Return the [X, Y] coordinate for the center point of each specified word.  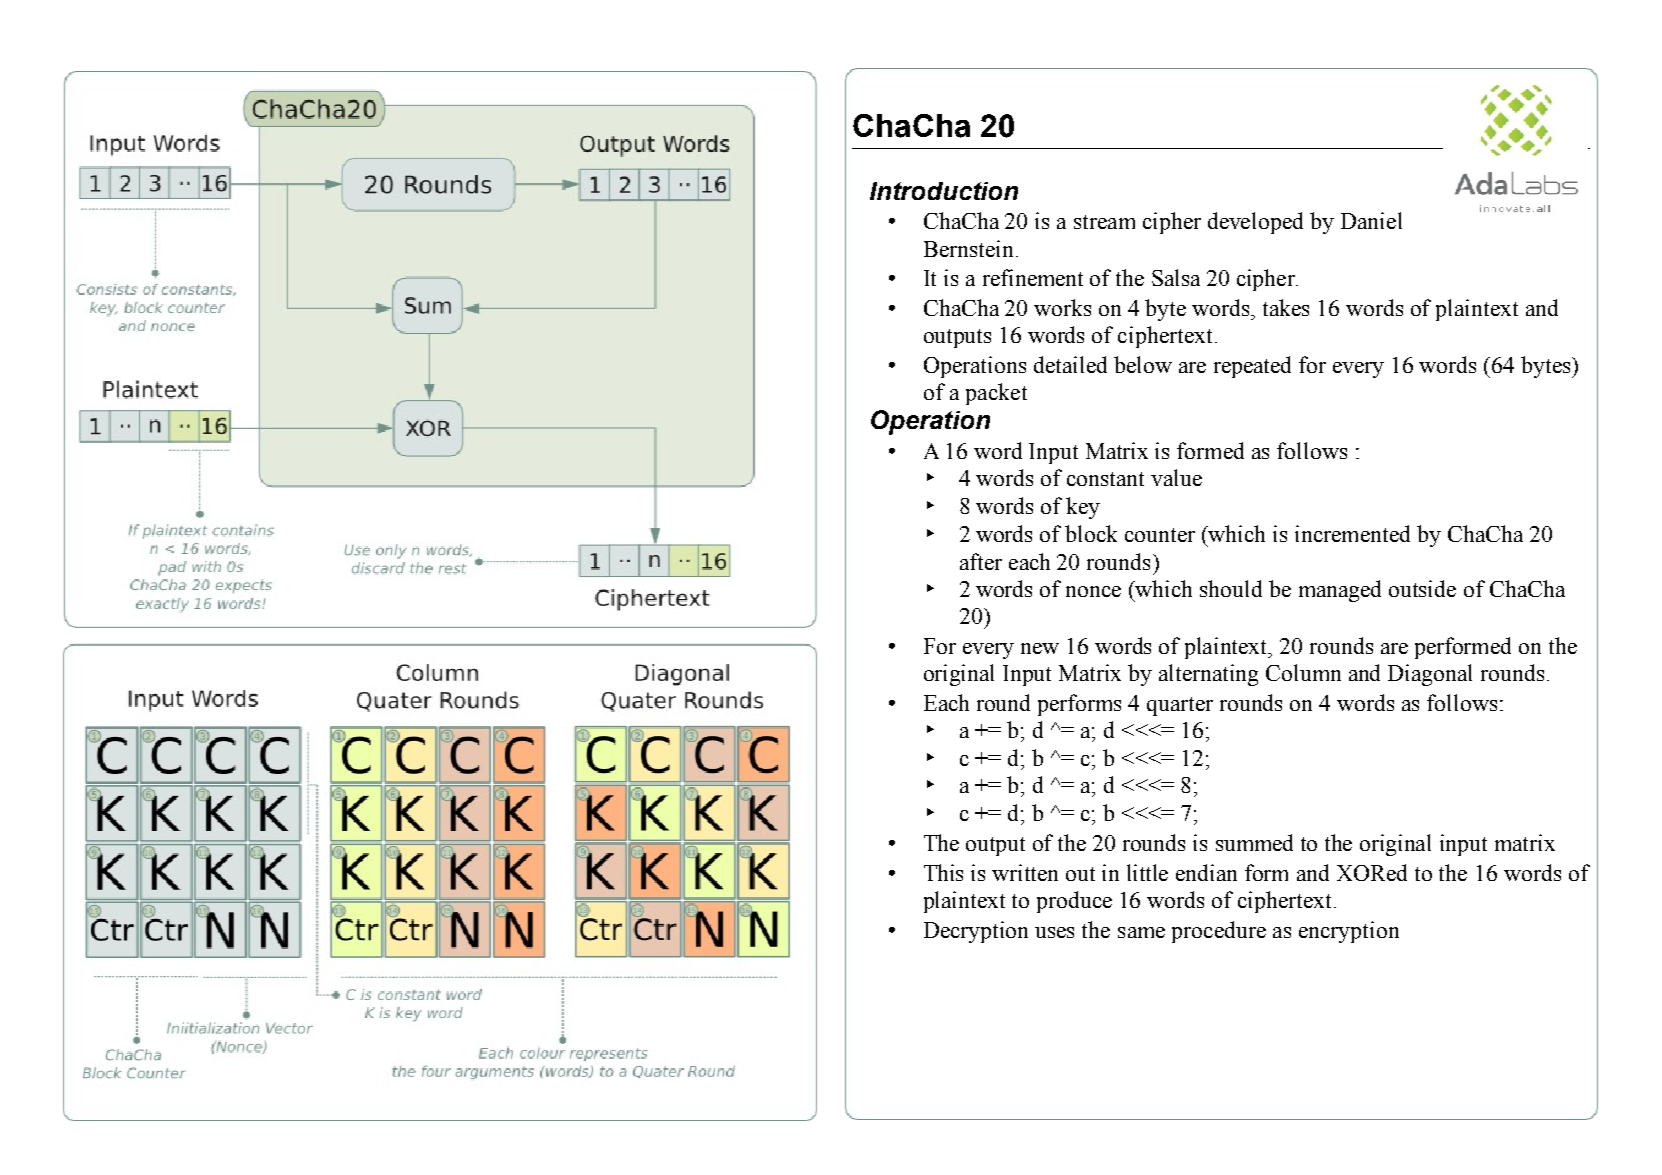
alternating [1208, 675]
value [1176, 477]
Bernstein [968, 248]
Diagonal [1430, 675]
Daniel [1371, 220]
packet [996, 394]
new [1040, 648]
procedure [1219, 932]
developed [1255, 223]
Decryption [976, 932]
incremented [1352, 533]
